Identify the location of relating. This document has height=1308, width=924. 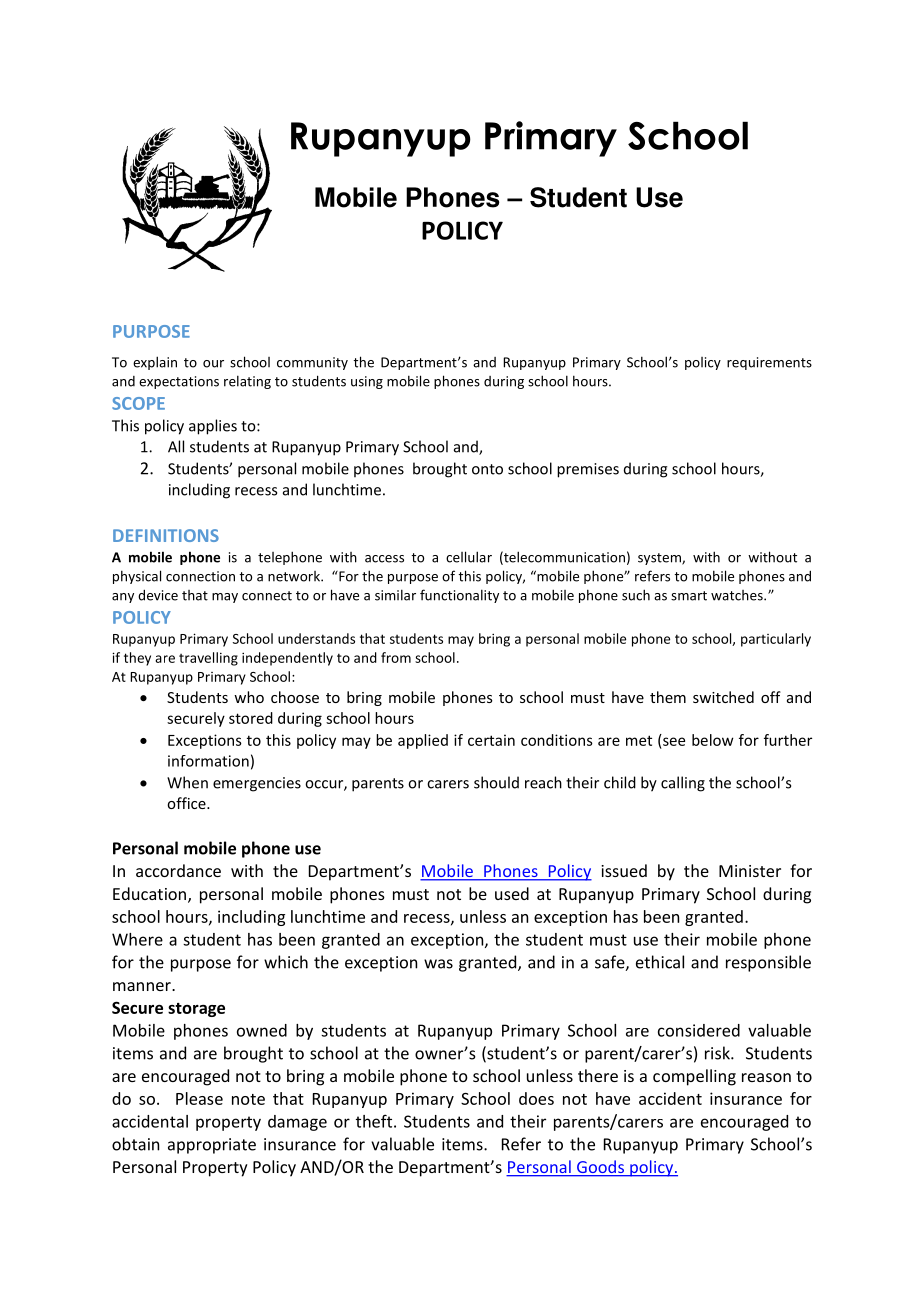
(247, 382).
